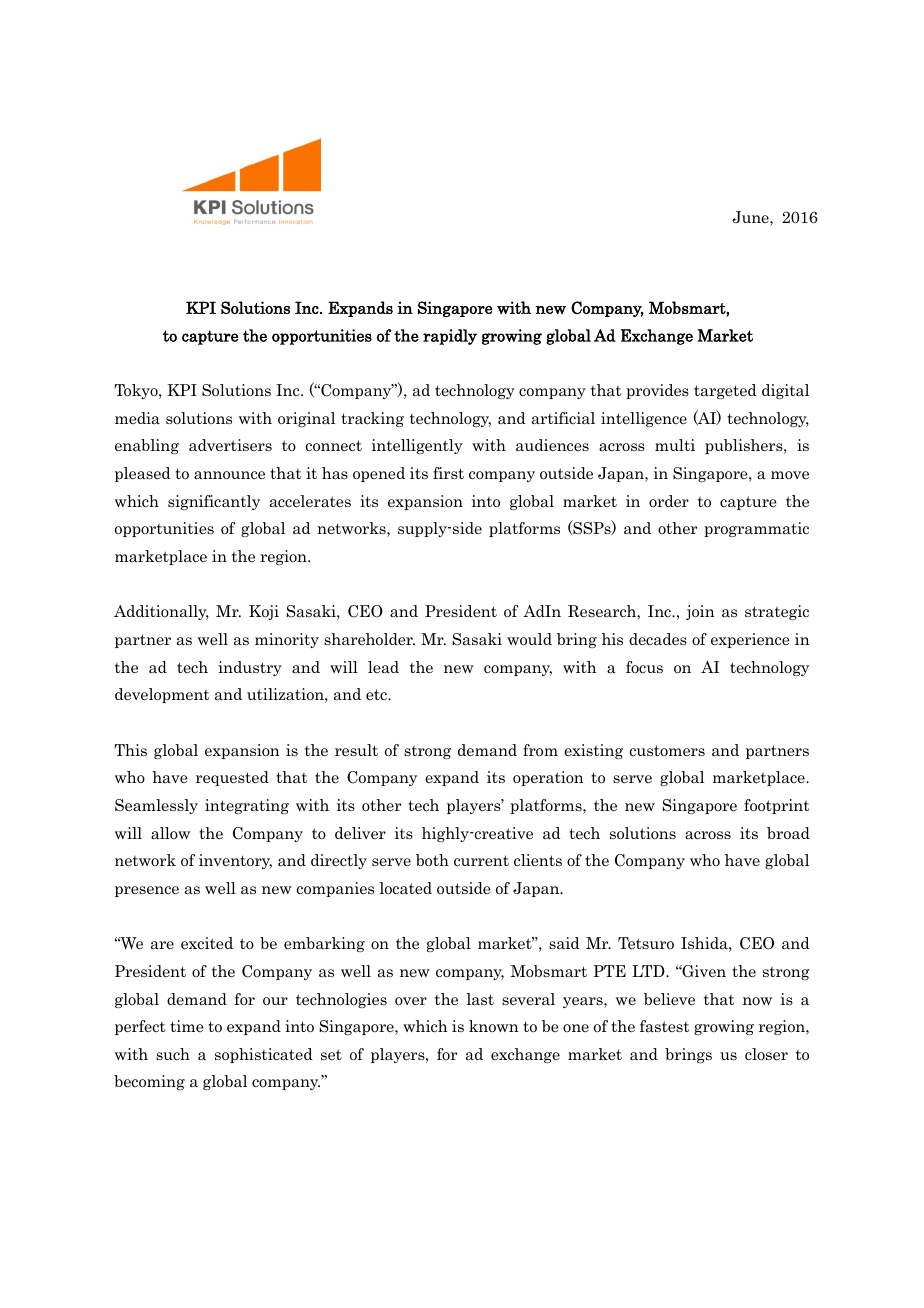 This page has height=1308, width=924. I want to click on development, so click(162, 695).
